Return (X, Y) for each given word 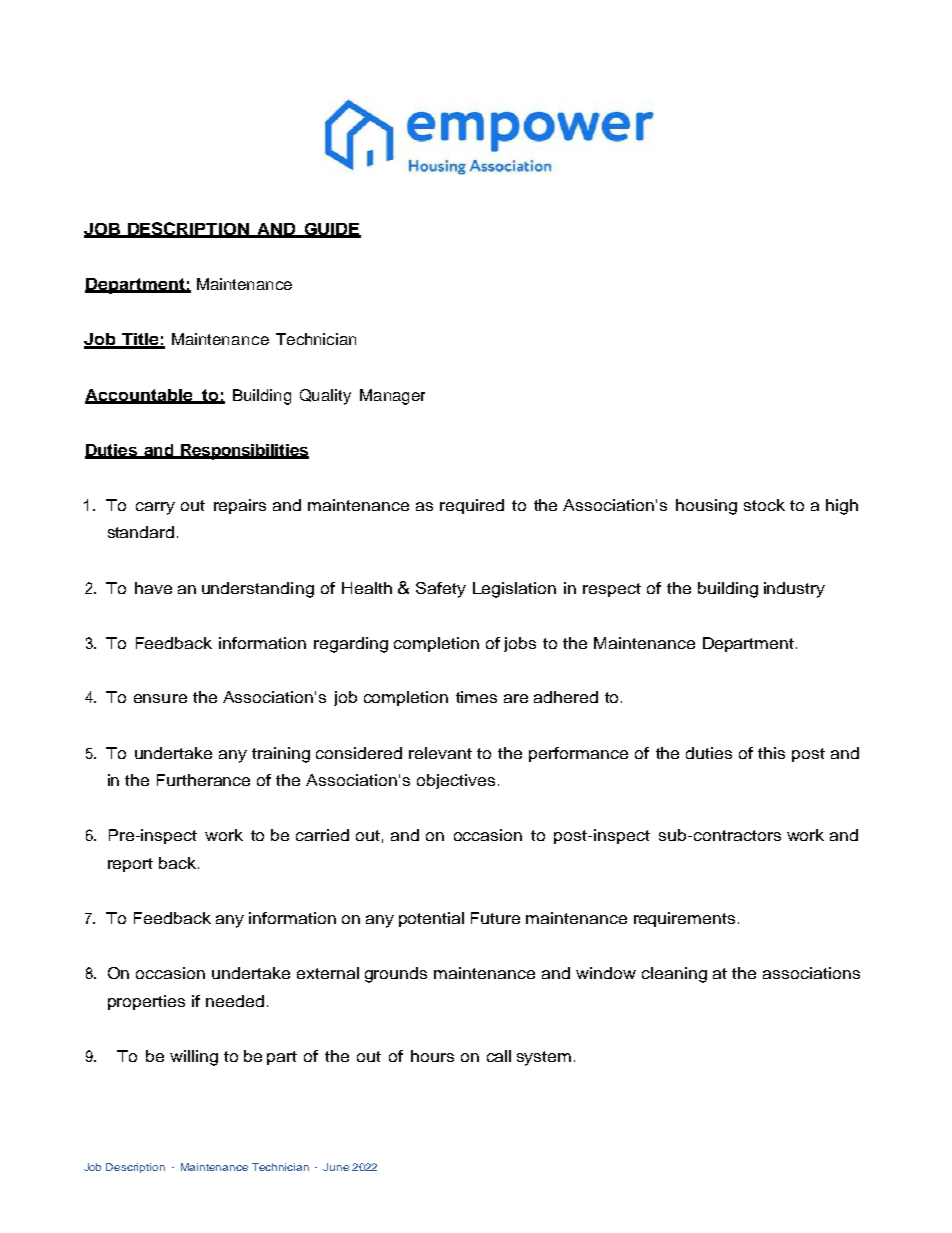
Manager (392, 397)
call (499, 1056)
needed (235, 1001)
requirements (684, 919)
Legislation (514, 590)
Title (140, 340)
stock (764, 505)
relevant (440, 753)
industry (794, 590)
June (336, 1167)
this (771, 753)
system (544, 1058)
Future (495, 918)
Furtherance (203, 780)
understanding (258, 590)
